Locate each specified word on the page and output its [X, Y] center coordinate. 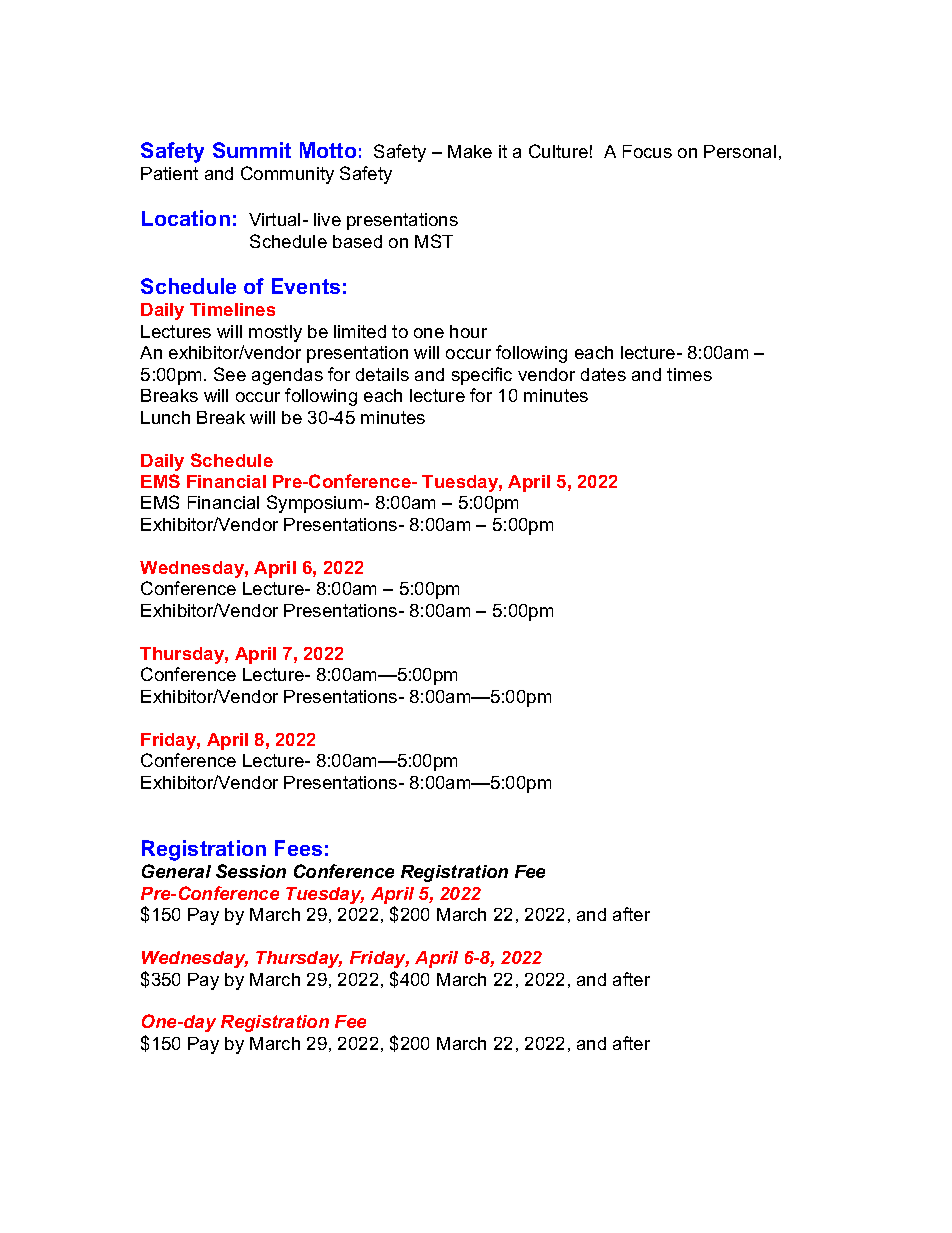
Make [470, 151]
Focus [647, 151]
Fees [298, 848]
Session [251, 871]
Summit [252, 150]
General [176, 871]
